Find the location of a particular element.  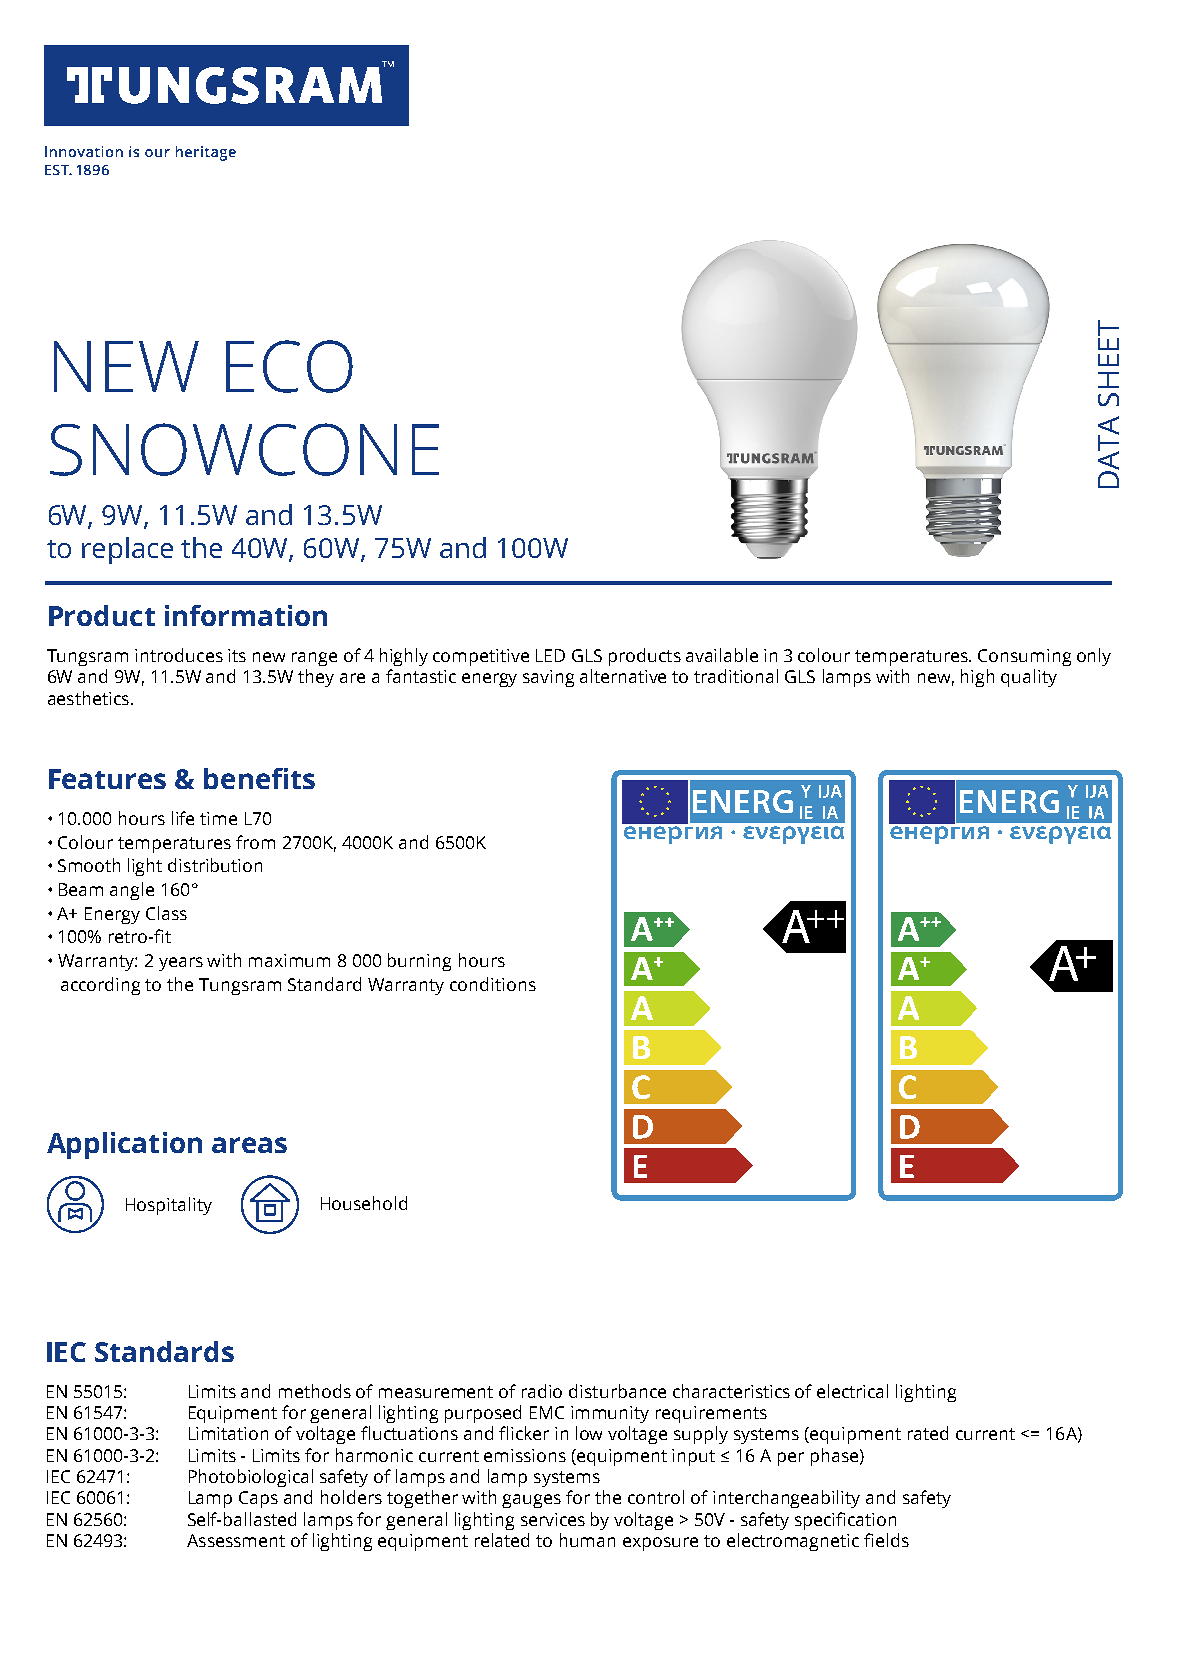

Caps is located at coordinates (258, 1499).
